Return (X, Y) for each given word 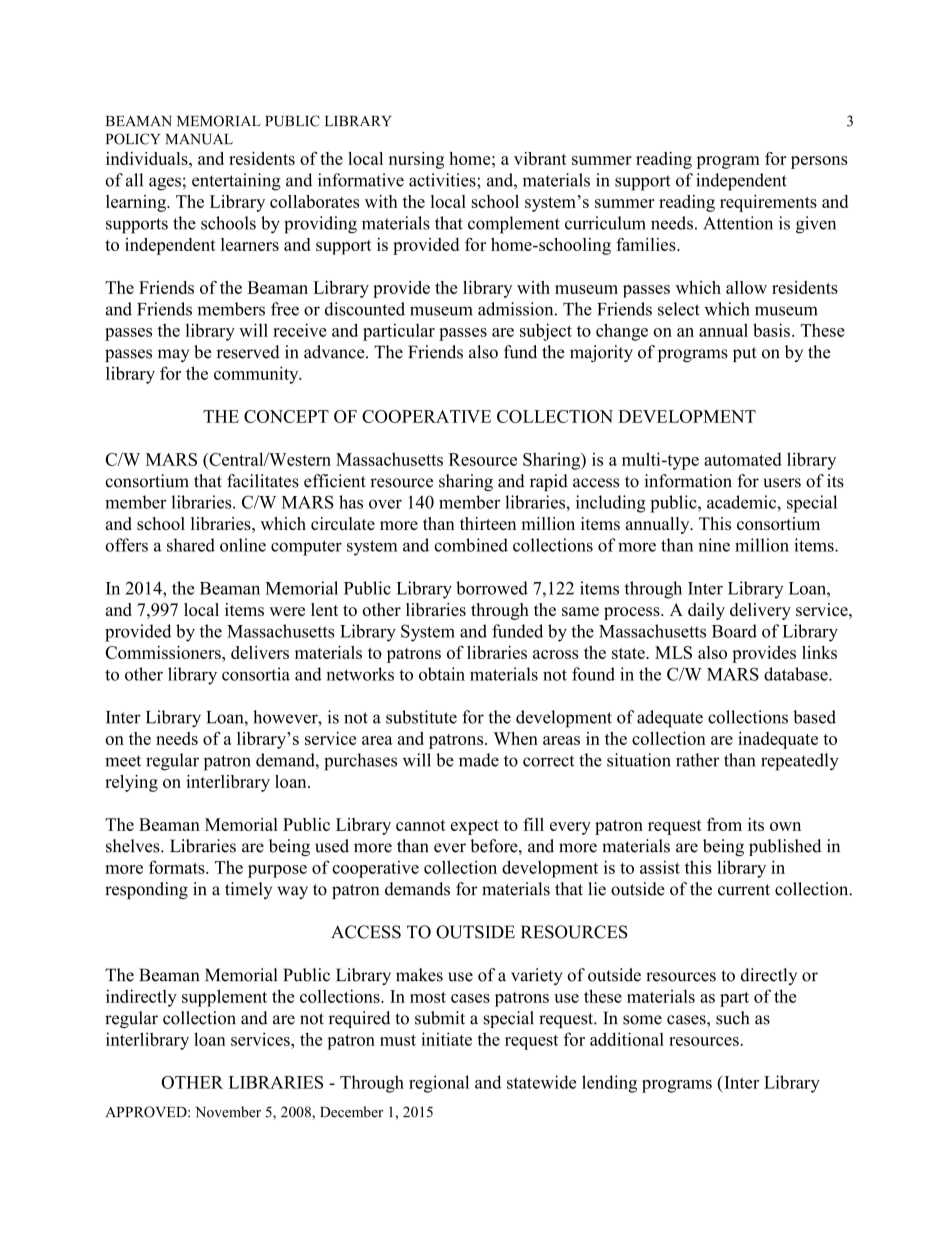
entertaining (236, 182)
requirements (768, 203)
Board (734, 631)
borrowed (492, 588)
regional (439, 1084)
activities (443, 180)
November (228, 1112)
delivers (260, 652)
